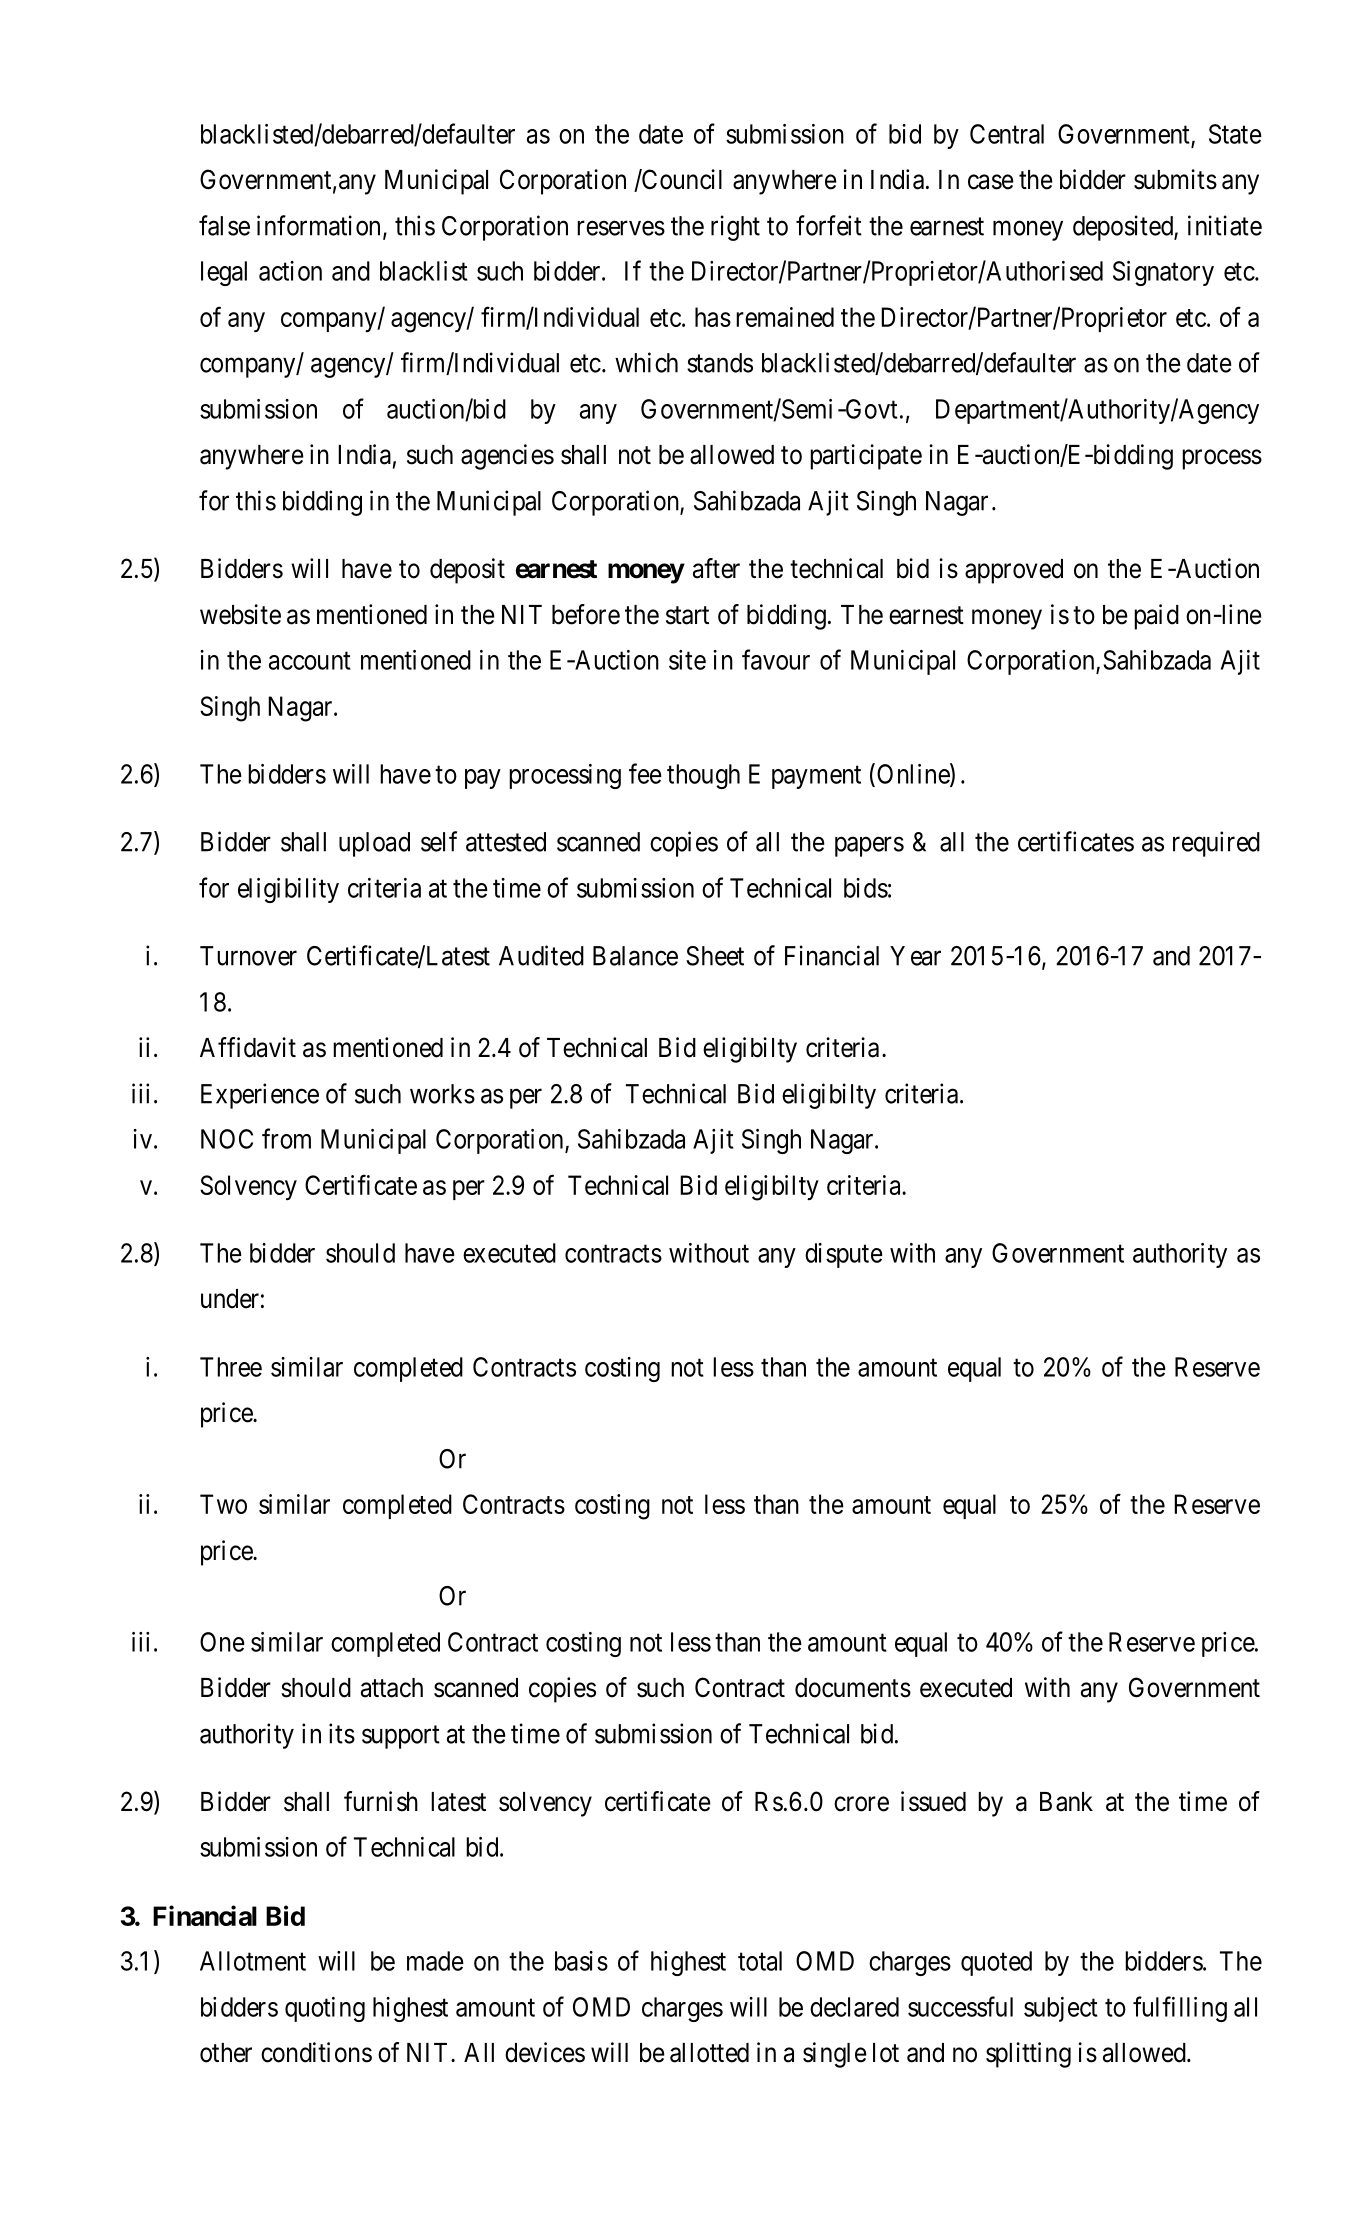 This screenshot has width=1354, height=2231. What do you see at coordinates (715, 956) in the screenshot?
I see `Sheet` at bounding box center [715, 956].
